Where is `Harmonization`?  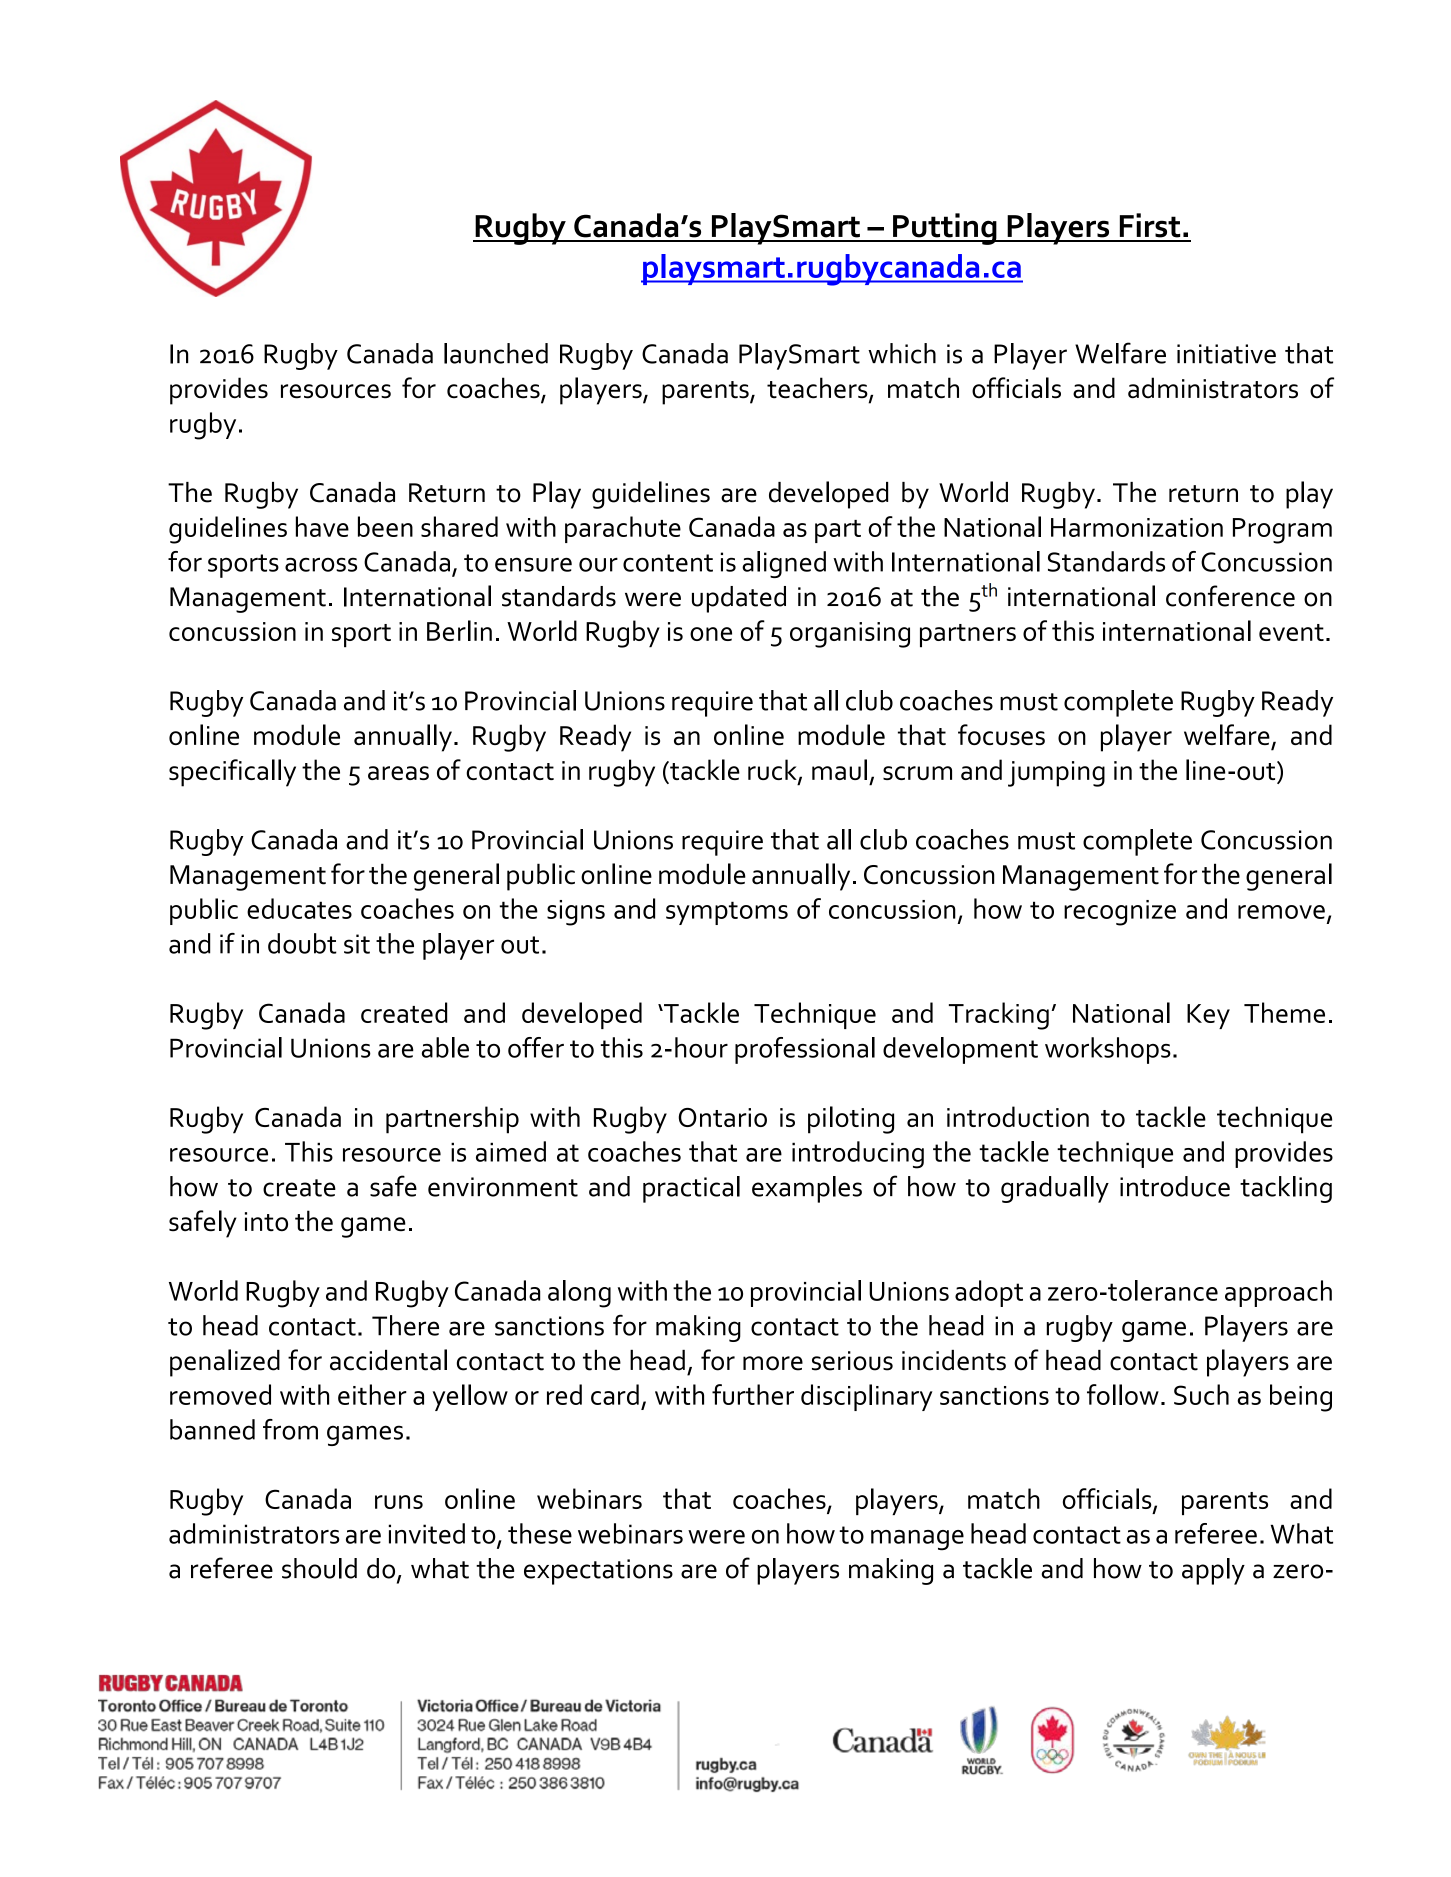 Harmonization is located at coordinates (1137, 527).
